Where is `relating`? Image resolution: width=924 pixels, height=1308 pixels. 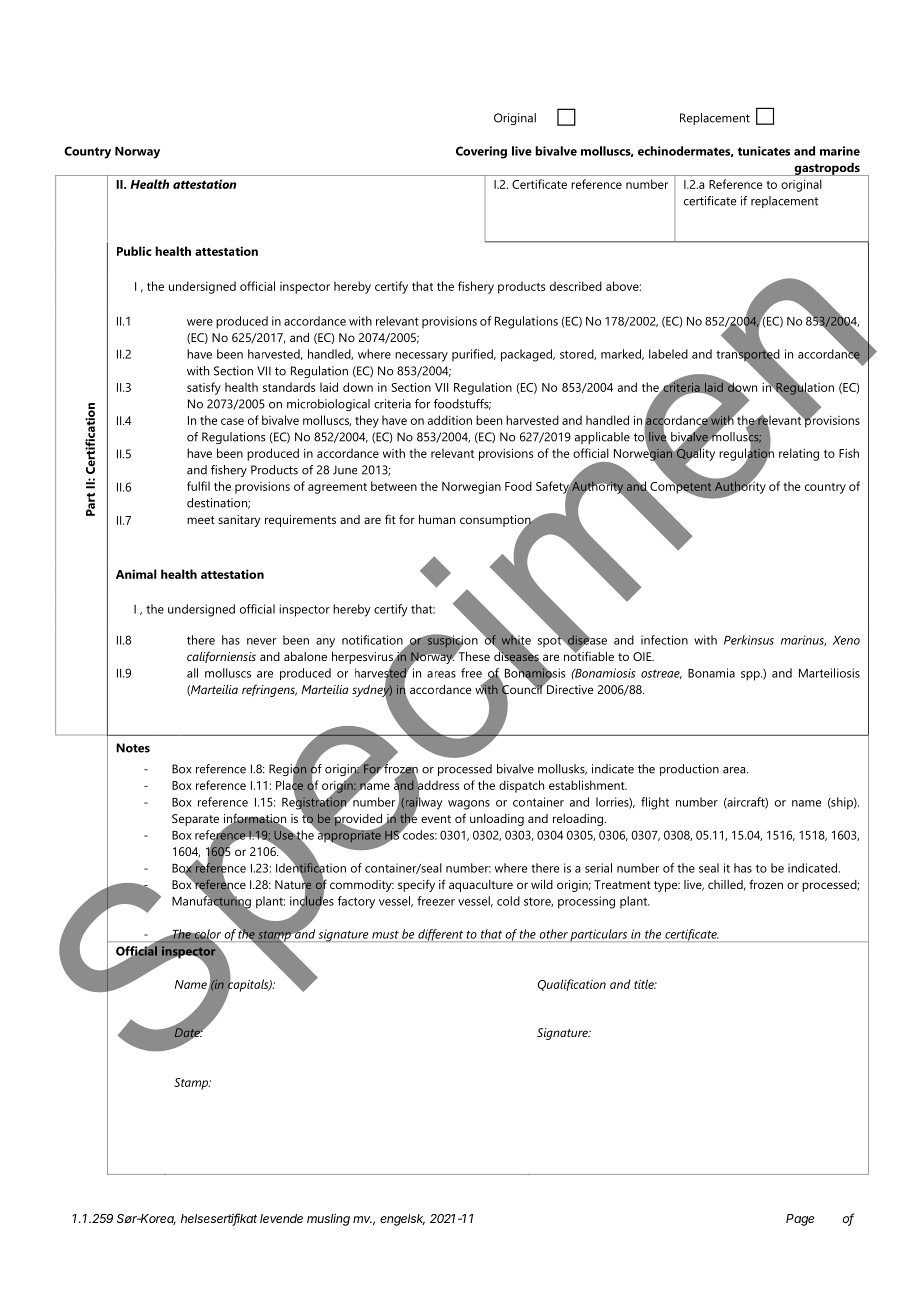 relating is located at coordinates (799, 454).
